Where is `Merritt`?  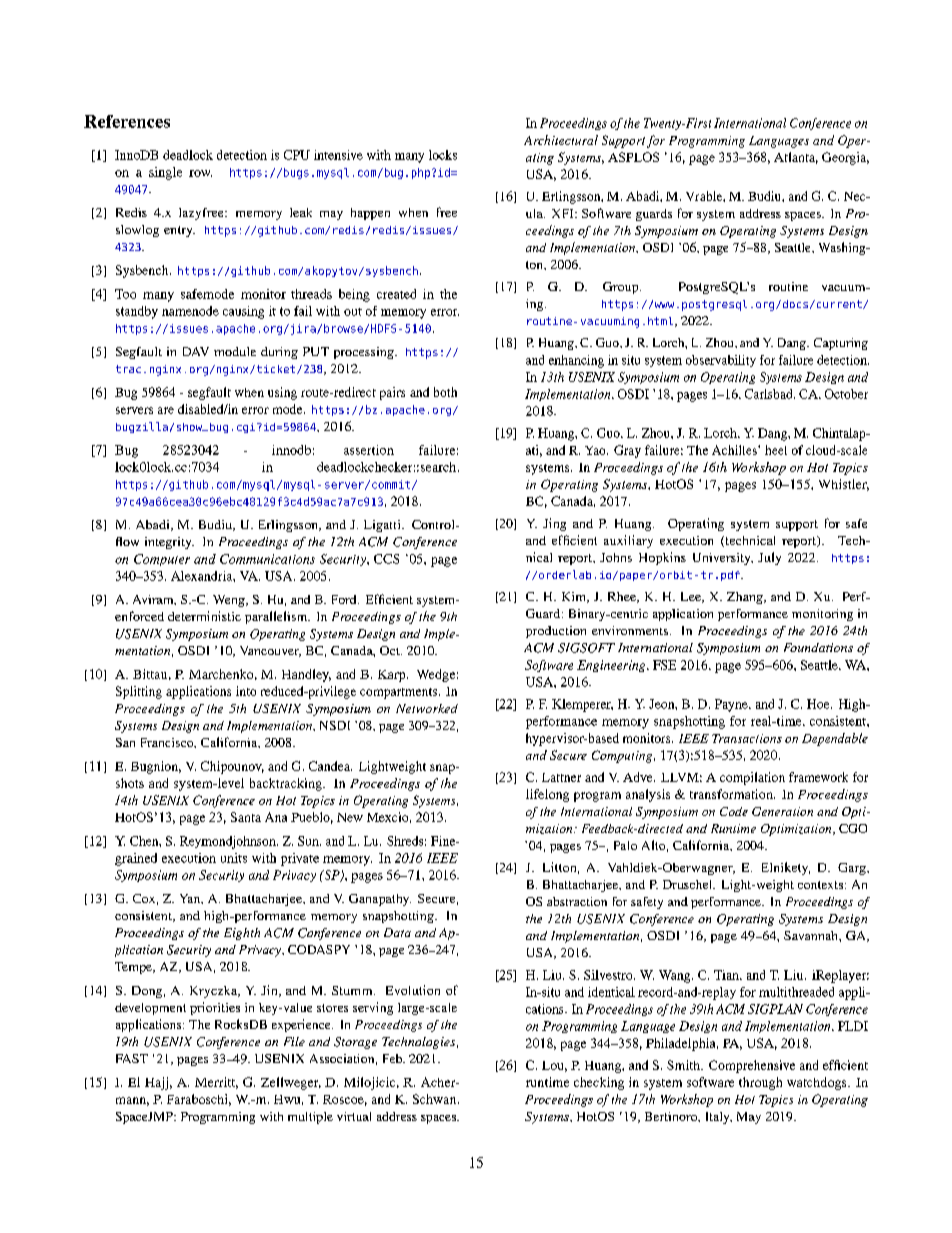 Merritt is located at coordinates (216, 1083).
